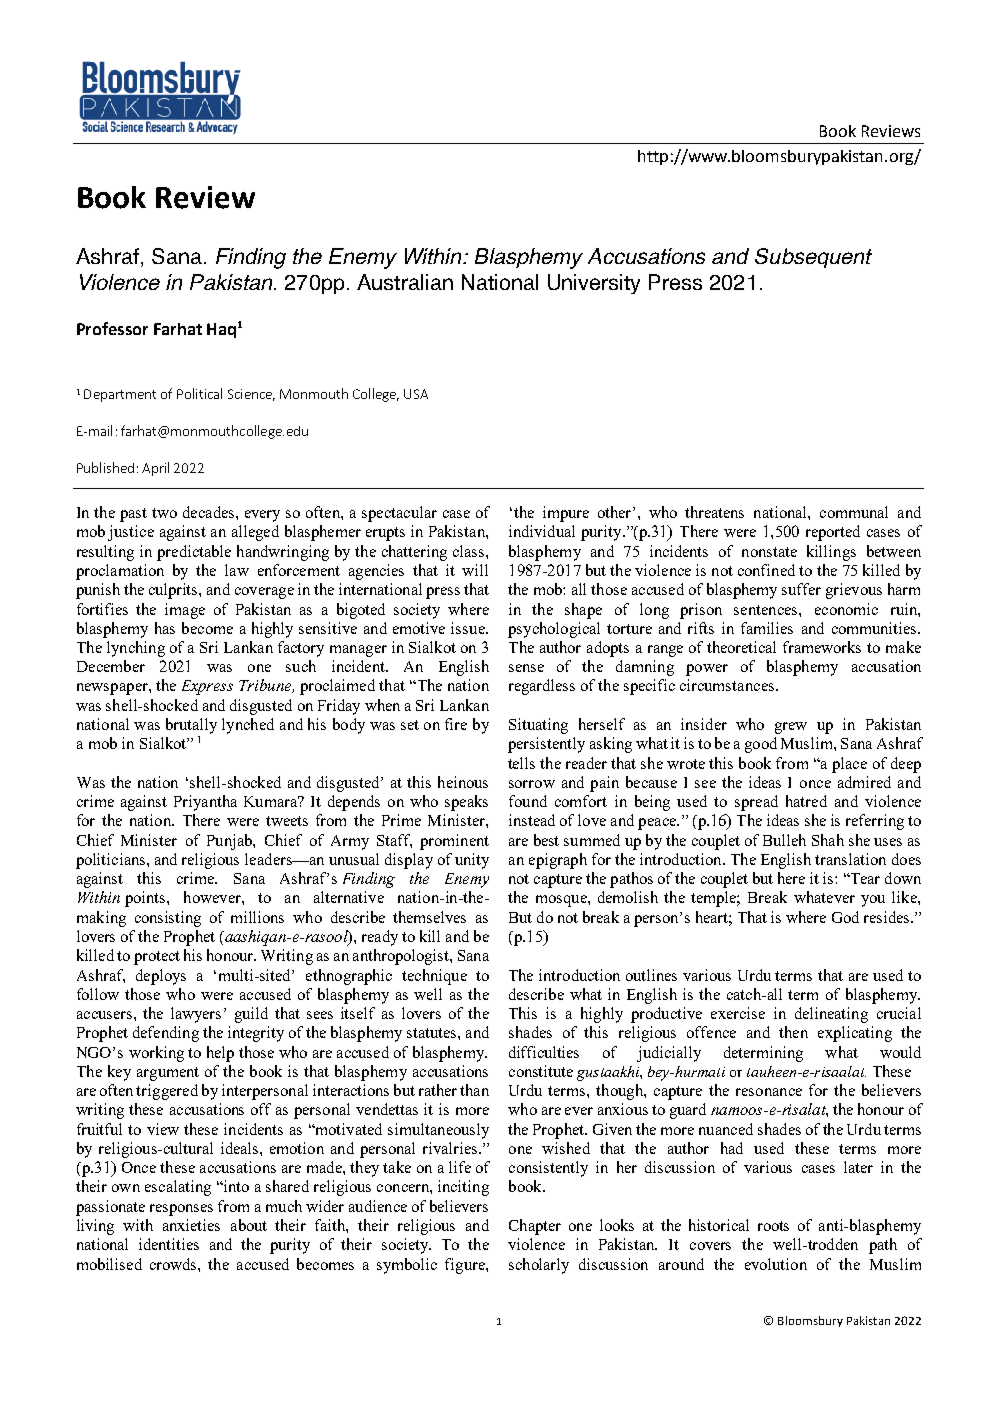 The width and height of the screenshot is (997, 1411). I want to click on anxieties, so click(191, 1225).
